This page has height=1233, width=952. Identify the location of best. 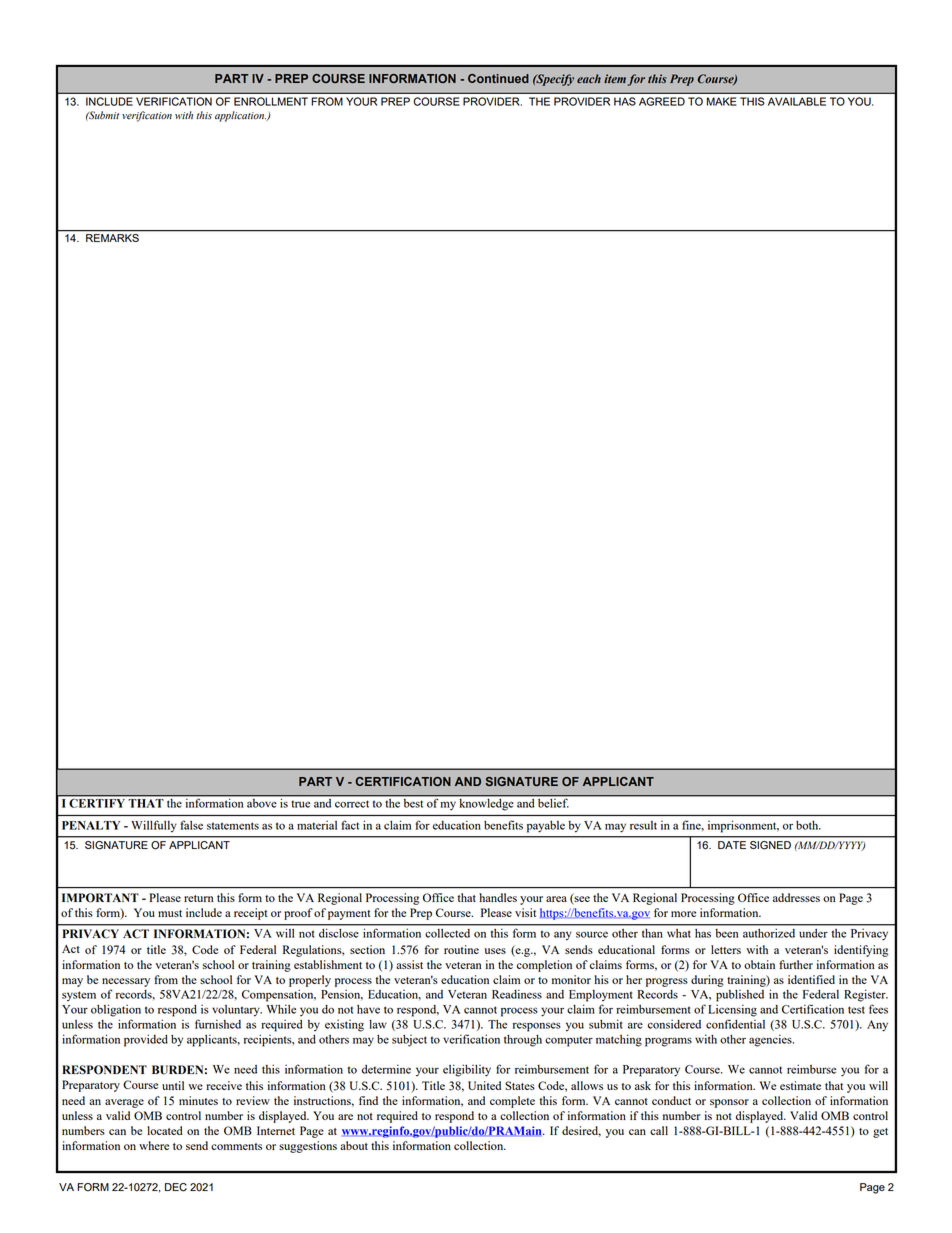
(413, 802).
